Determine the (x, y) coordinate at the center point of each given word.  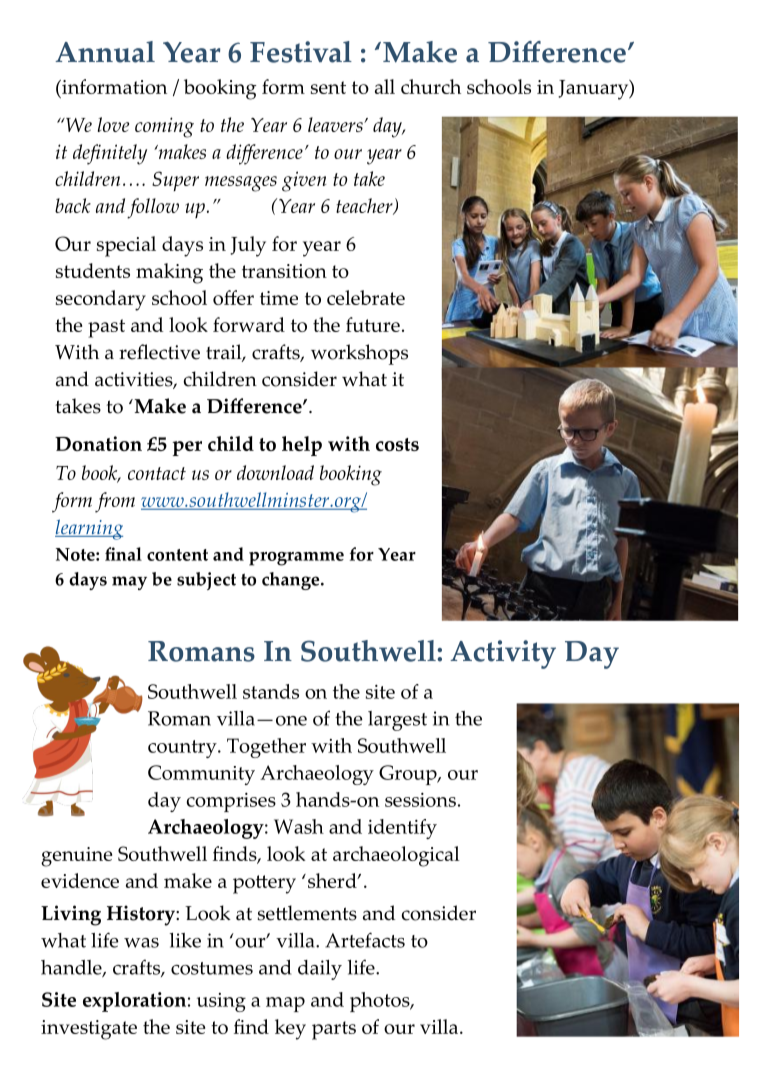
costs (397, 444)
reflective (159, 352)
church (431, 86)
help (302, 446)
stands (271, 691)
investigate (89, 1030)
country (183, 749)
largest (397, 721)
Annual (105, 52)
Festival (301, 52)
